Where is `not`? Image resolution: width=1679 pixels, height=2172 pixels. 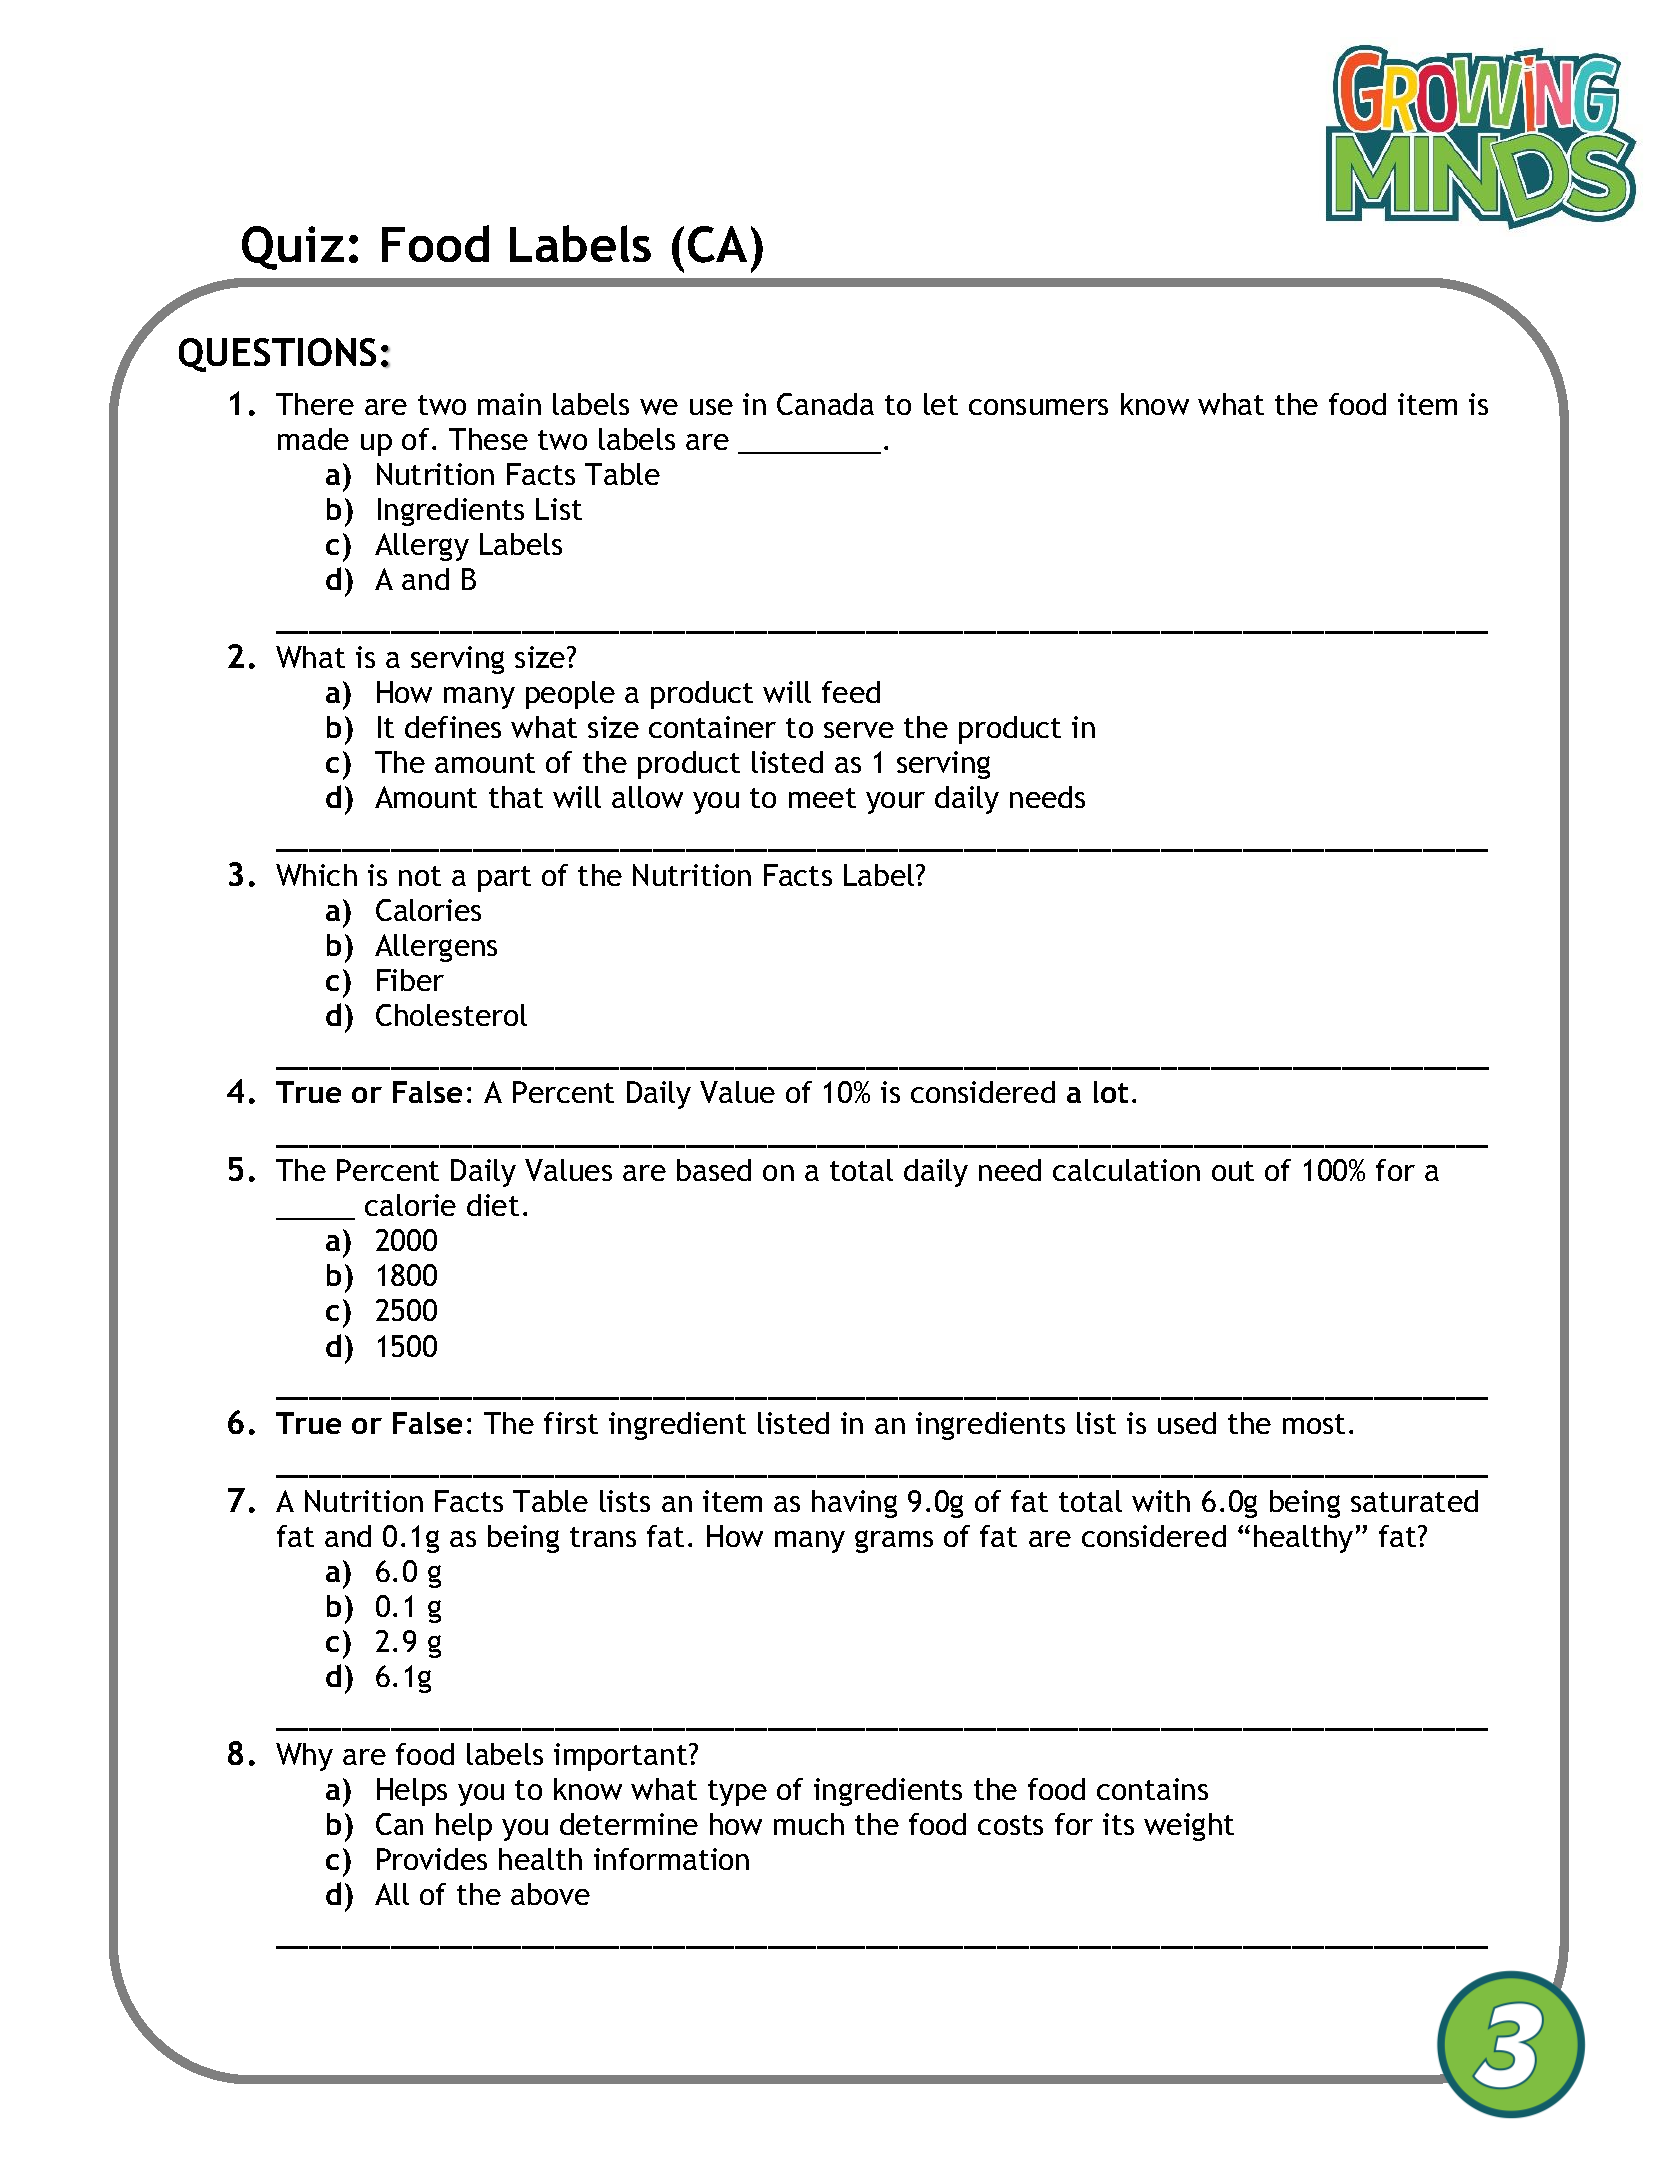 not is located at coordinates (420, 876).
